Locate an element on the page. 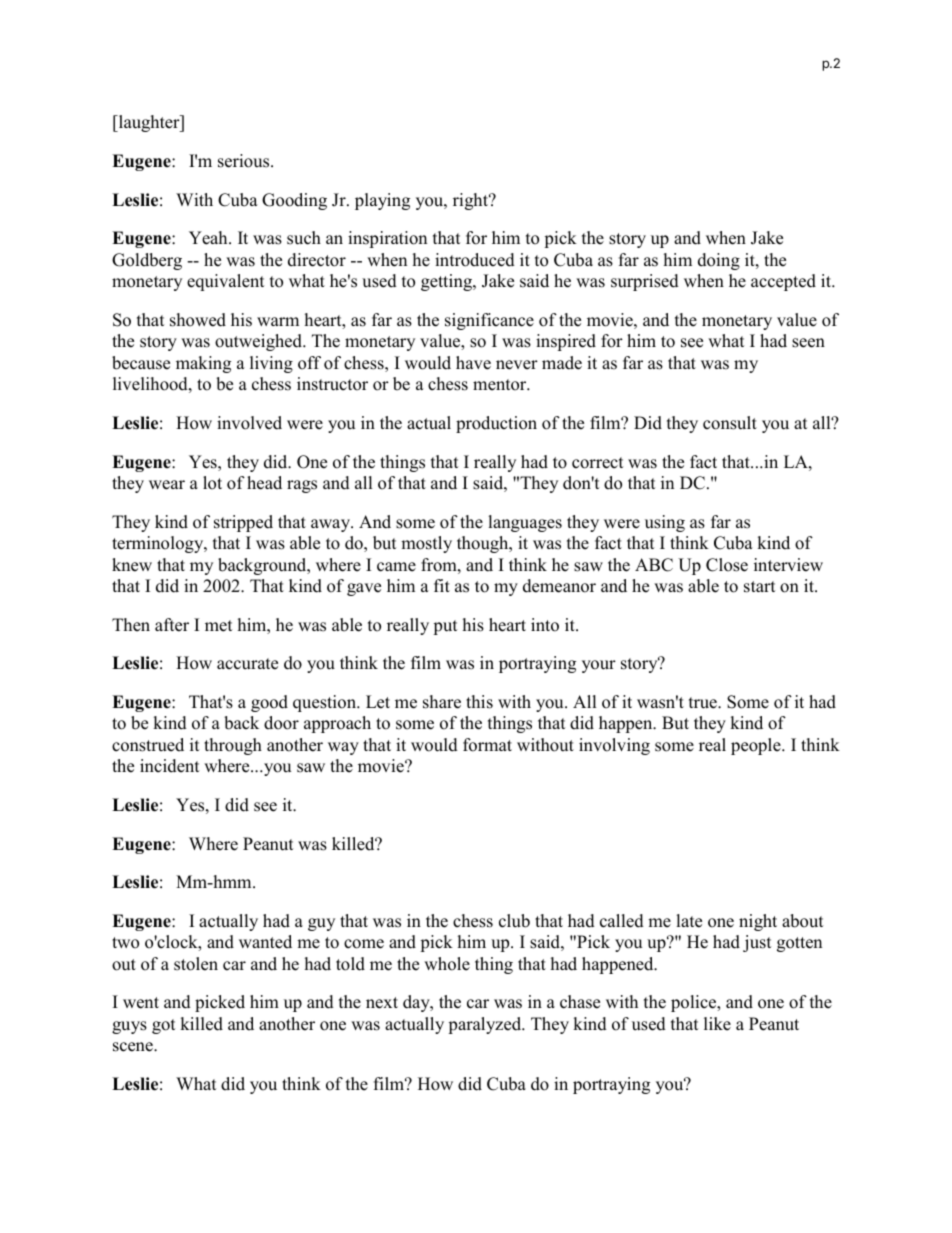 The height and width of the page is (1233, 952). serious is located at coordinates (245, 161).
